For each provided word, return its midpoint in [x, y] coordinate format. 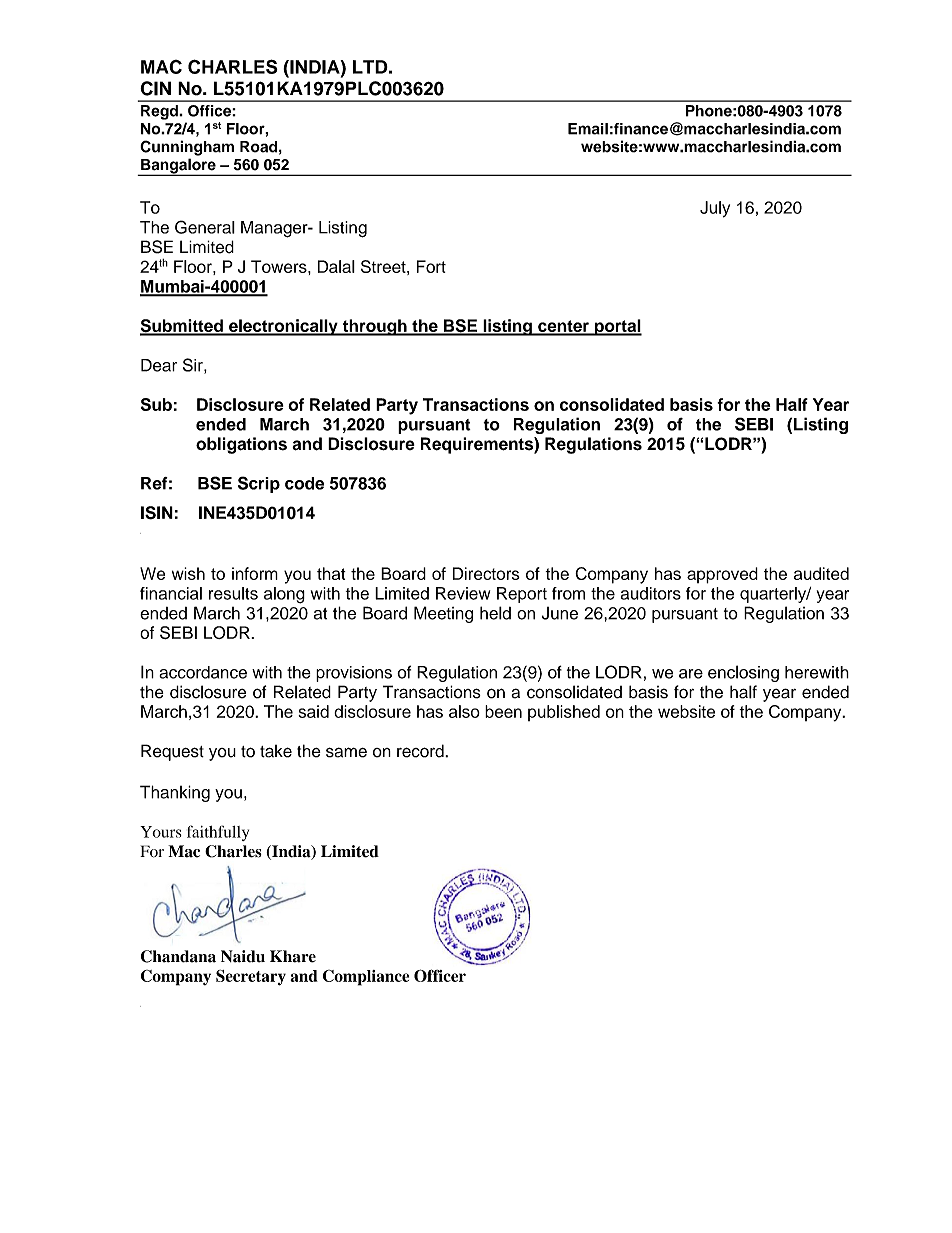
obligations [241, 445]
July [715, 209]
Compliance [366, 978]
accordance [203, 672]
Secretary [251, 978]
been [503, 711]
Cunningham [187, 148]
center [563, 327]
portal [617, 327]
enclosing [743, 673]
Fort [431, 266]
